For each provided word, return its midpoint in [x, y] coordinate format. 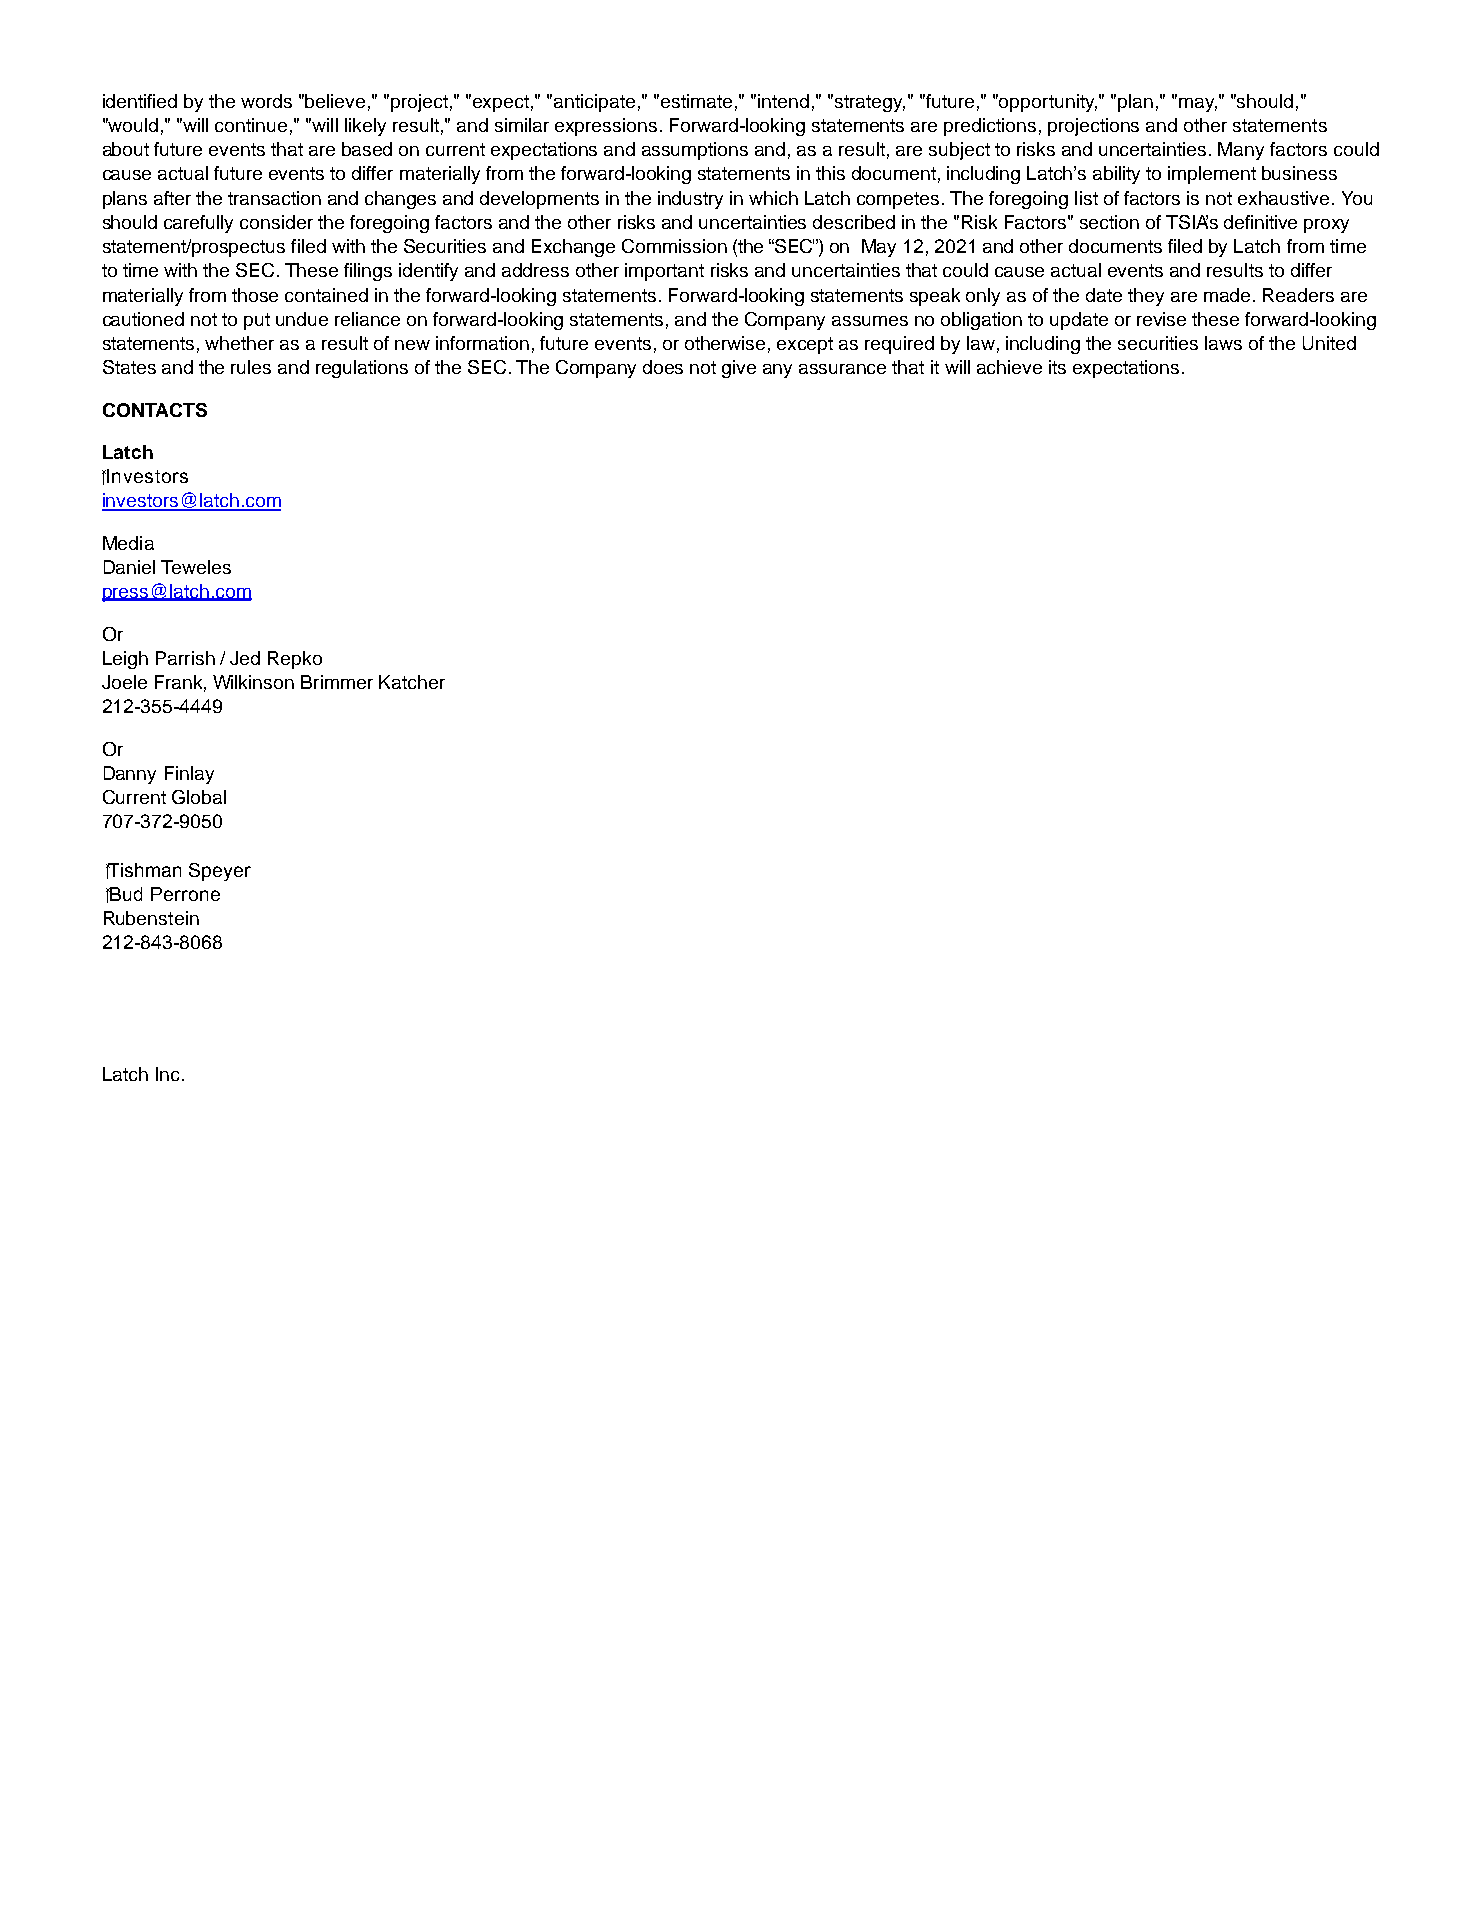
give [739, 369]
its [1057, 367]
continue [251, 125]
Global [199, 797]
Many [1241, 151]
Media [128, 543]
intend [783, 101]
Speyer [220, 872]
